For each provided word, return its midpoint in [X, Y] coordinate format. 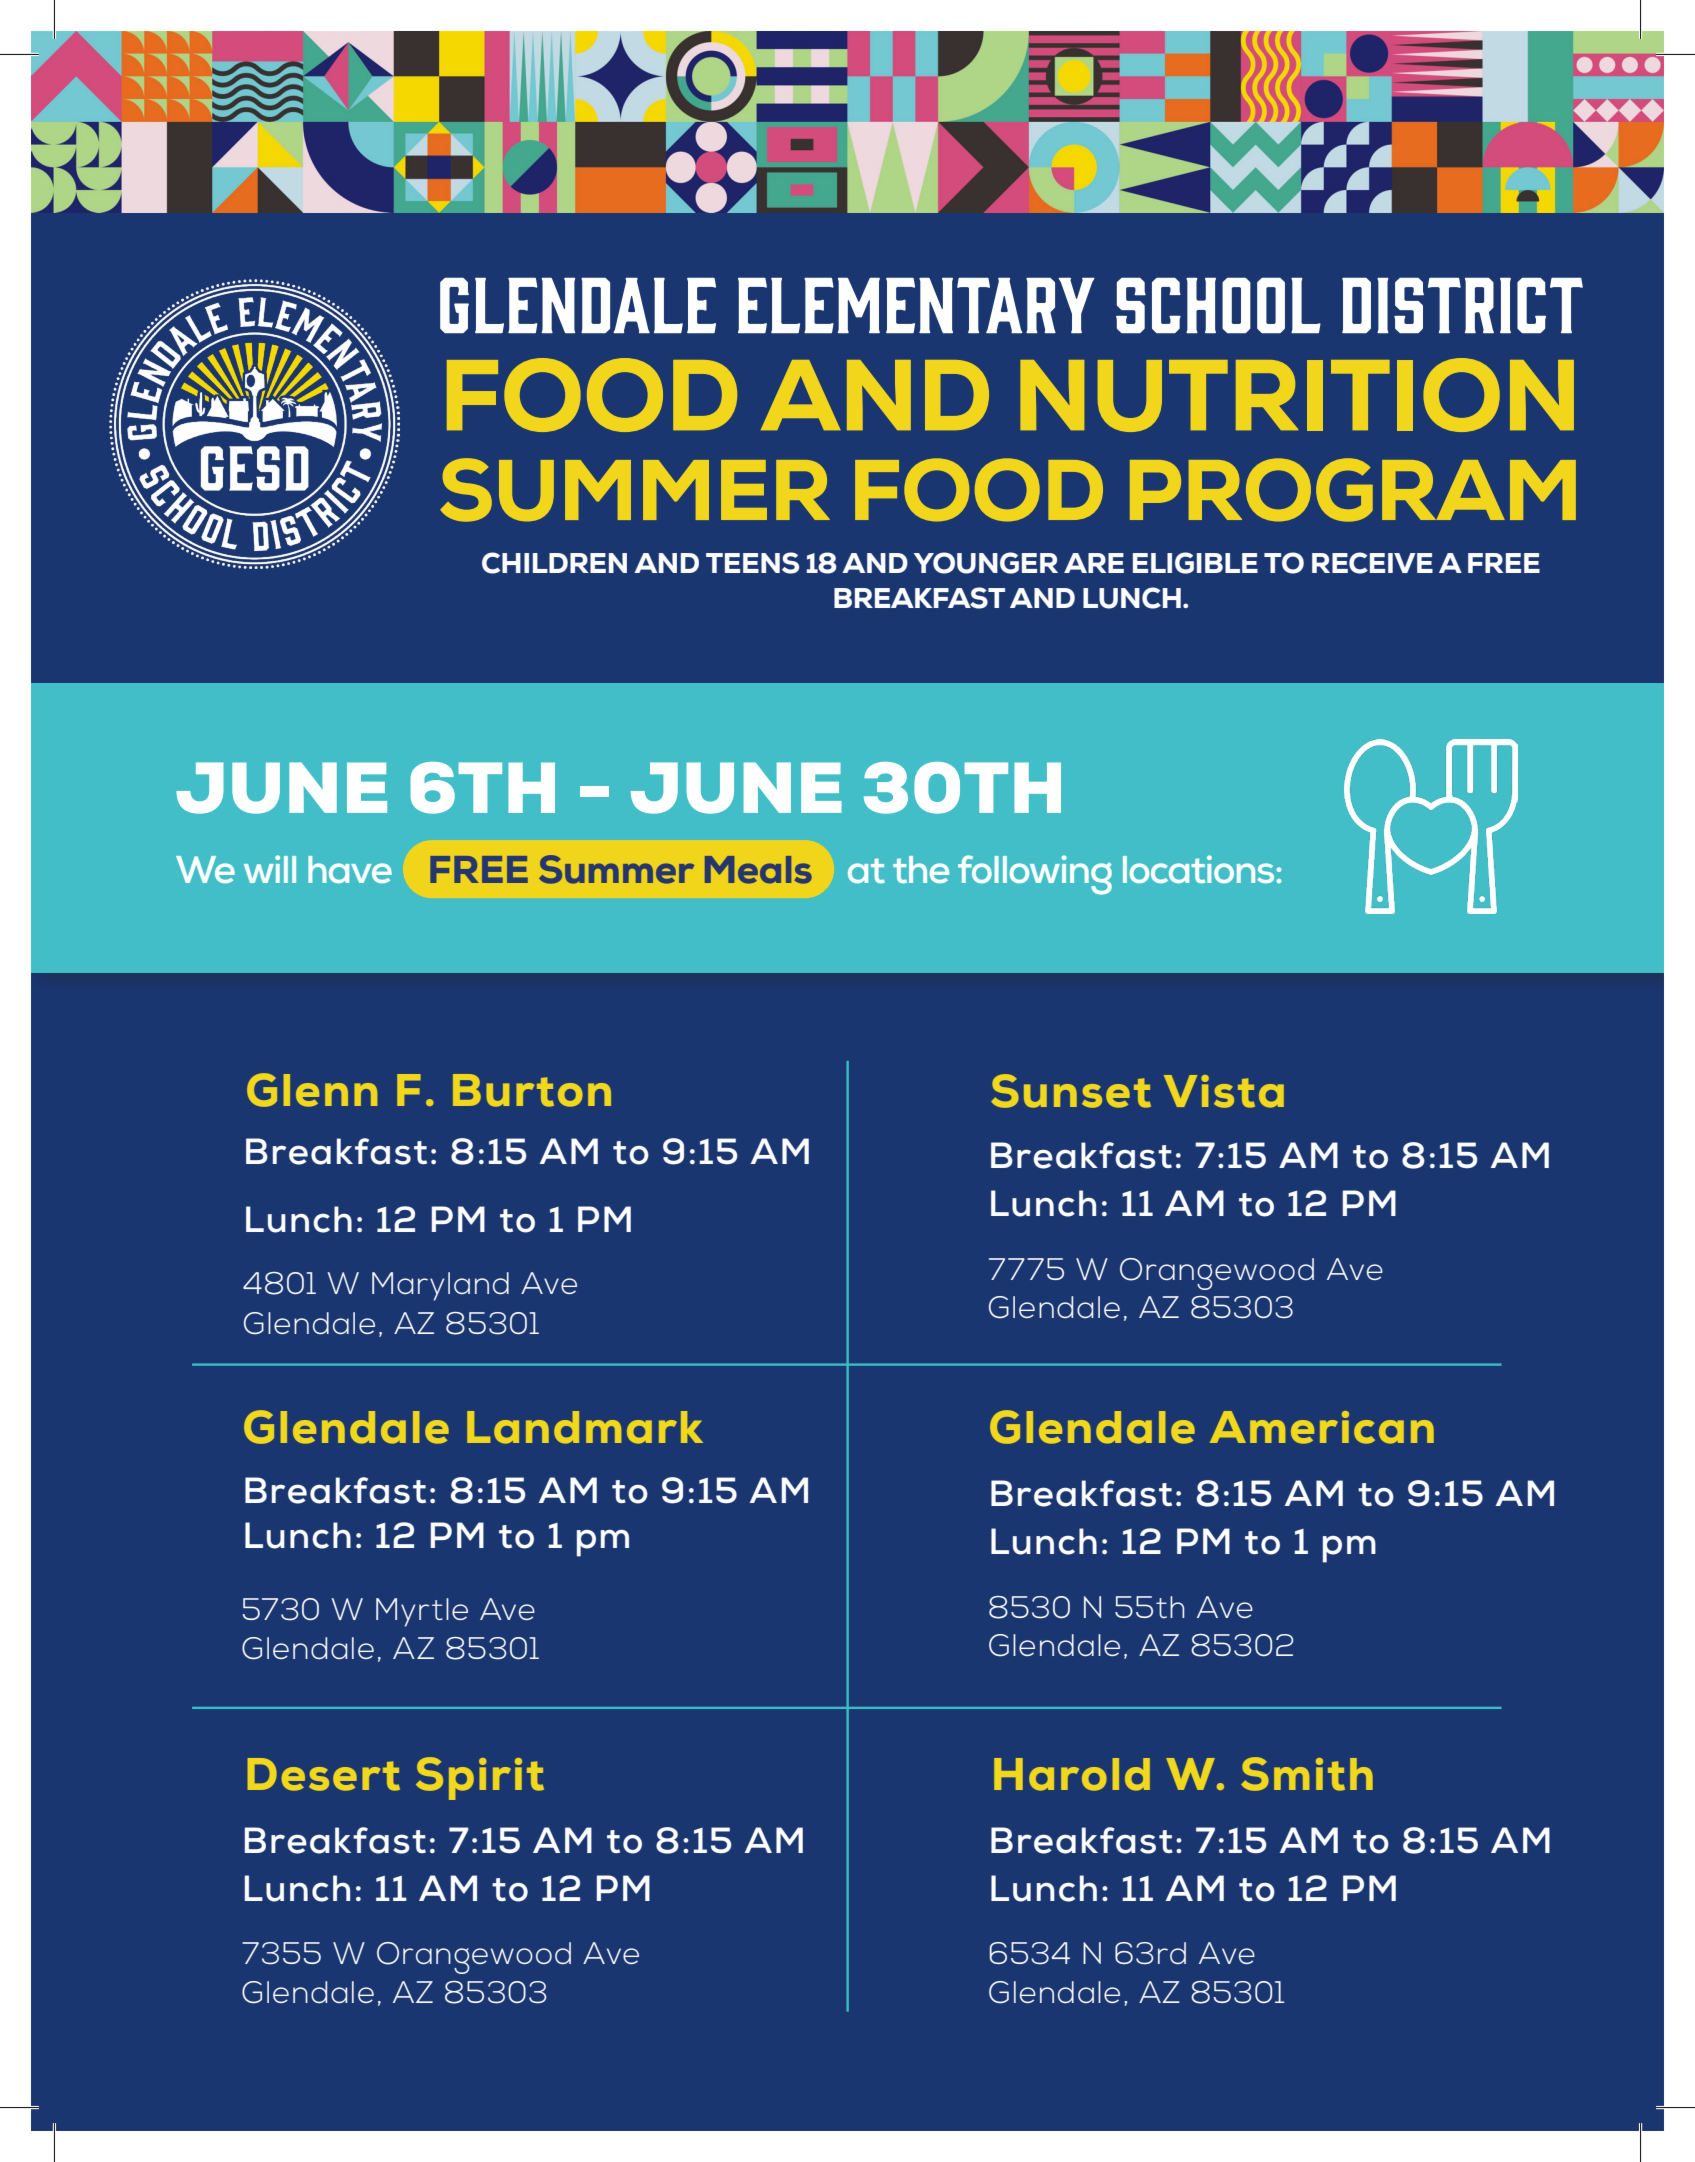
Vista [1224, 1091]
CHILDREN [554, 563]
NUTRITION [1297, 395]
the [921, 869]
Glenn [312, 1090]
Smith [1307, 1774]
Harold [1072, 1774]
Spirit [480, 1778]
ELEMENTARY [916, 305]
